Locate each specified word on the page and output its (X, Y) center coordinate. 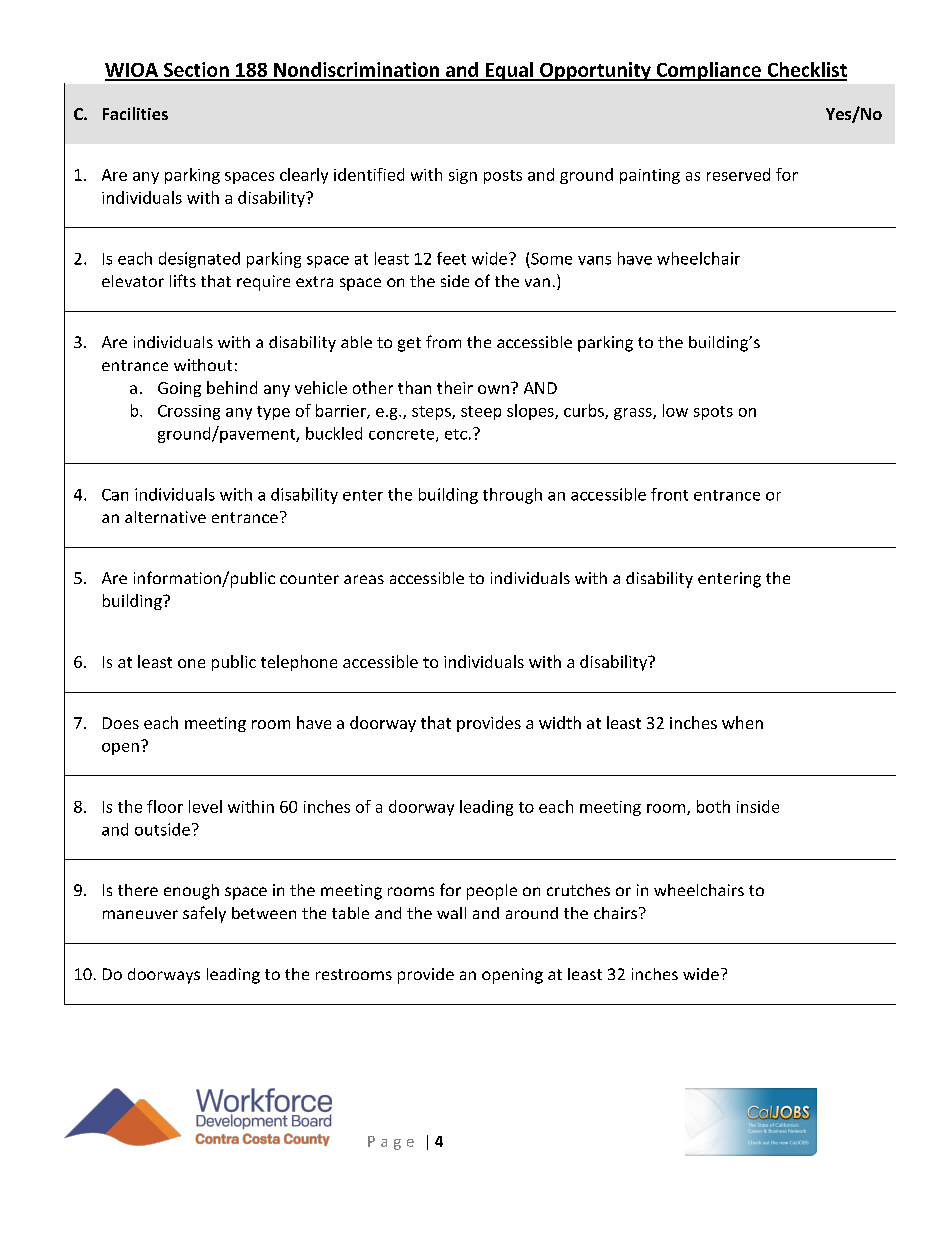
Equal (509, 71)
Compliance (708, 71)
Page (391, 1143)
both (713, 806)
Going (179, 389)
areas (364, 579)
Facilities (135, 113)
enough (191, 892)
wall (451, 913)
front (669, 494)
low (675, 410)
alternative (165, 517)
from (443, 341)
